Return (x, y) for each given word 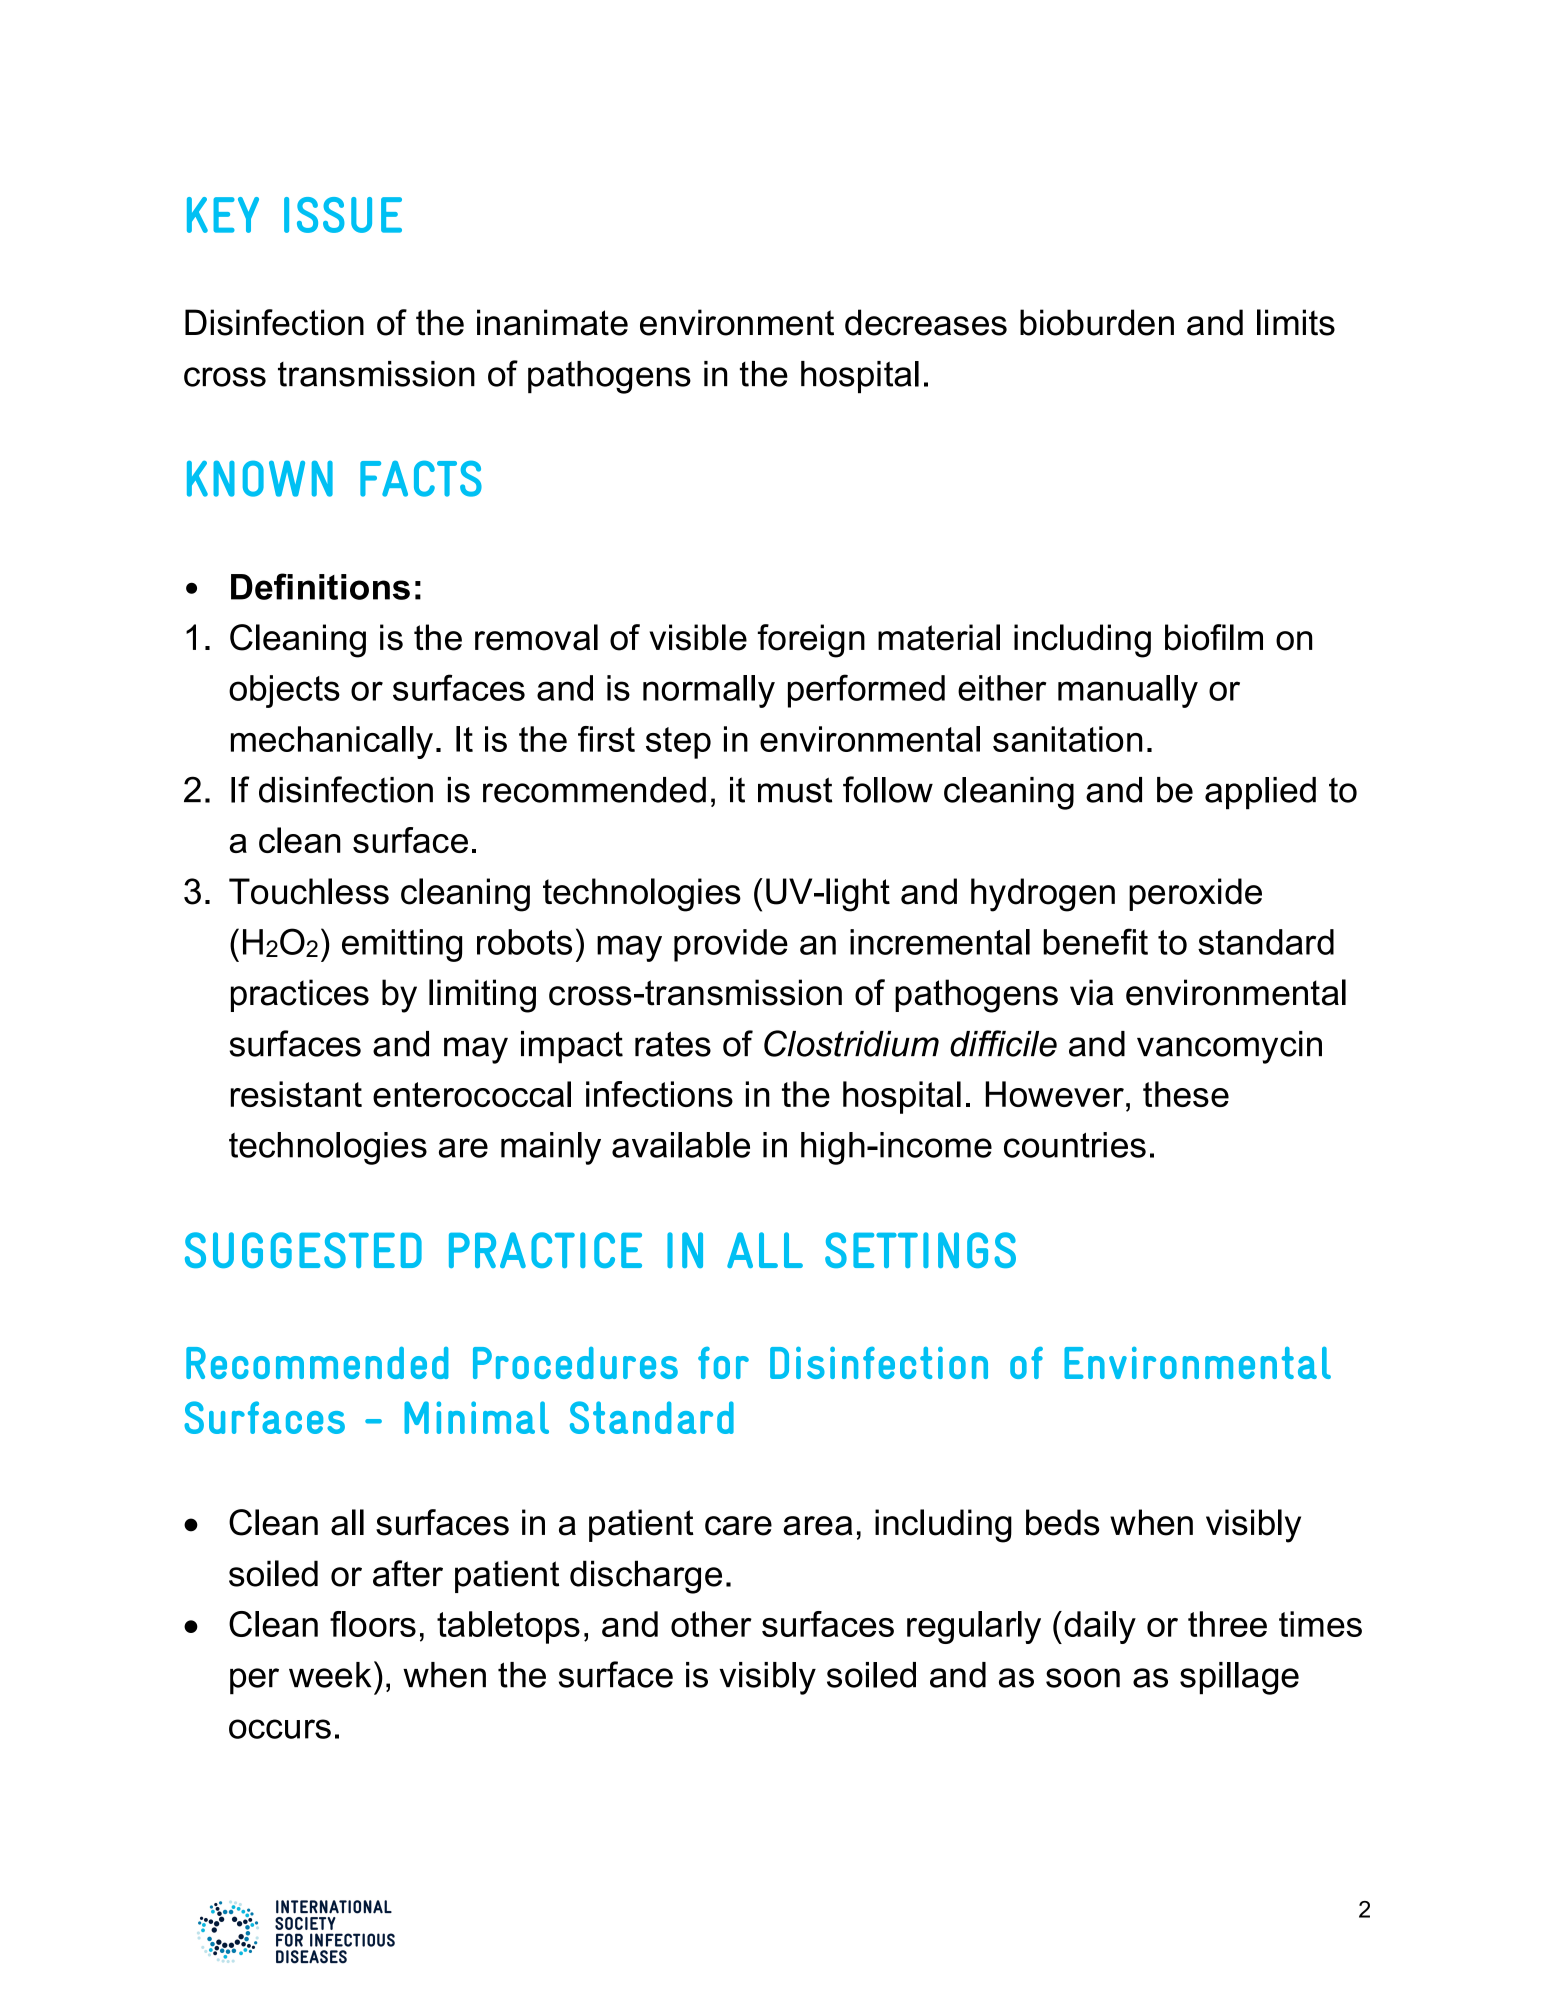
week (330, 1675)
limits (1296, 322)
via (1091, 992)
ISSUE (343, 215)
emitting (402, 945)
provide (731, 945)
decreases (926, 322)
